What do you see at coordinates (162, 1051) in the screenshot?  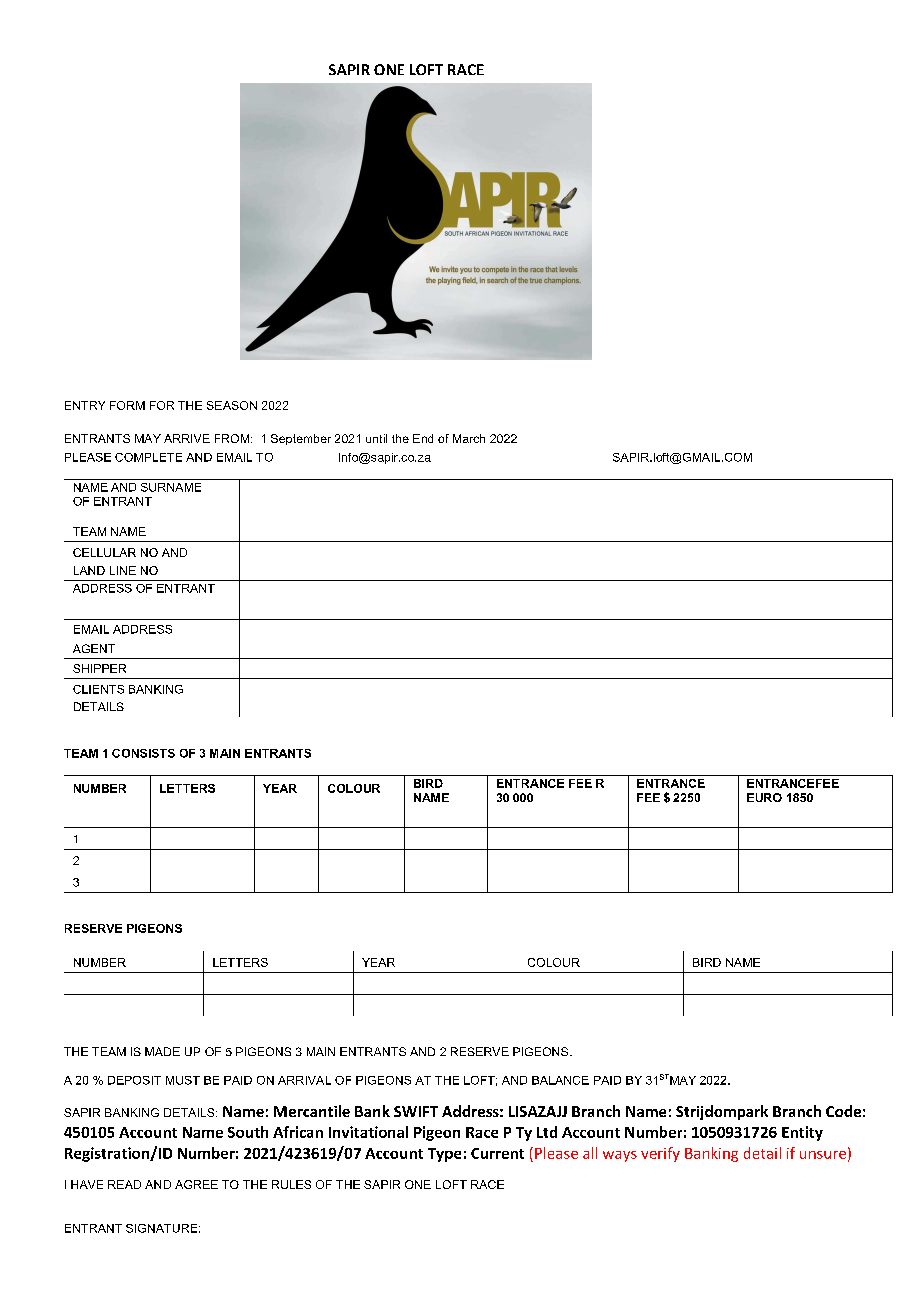 I see `MADE` at bounding box center [162, 1051].
